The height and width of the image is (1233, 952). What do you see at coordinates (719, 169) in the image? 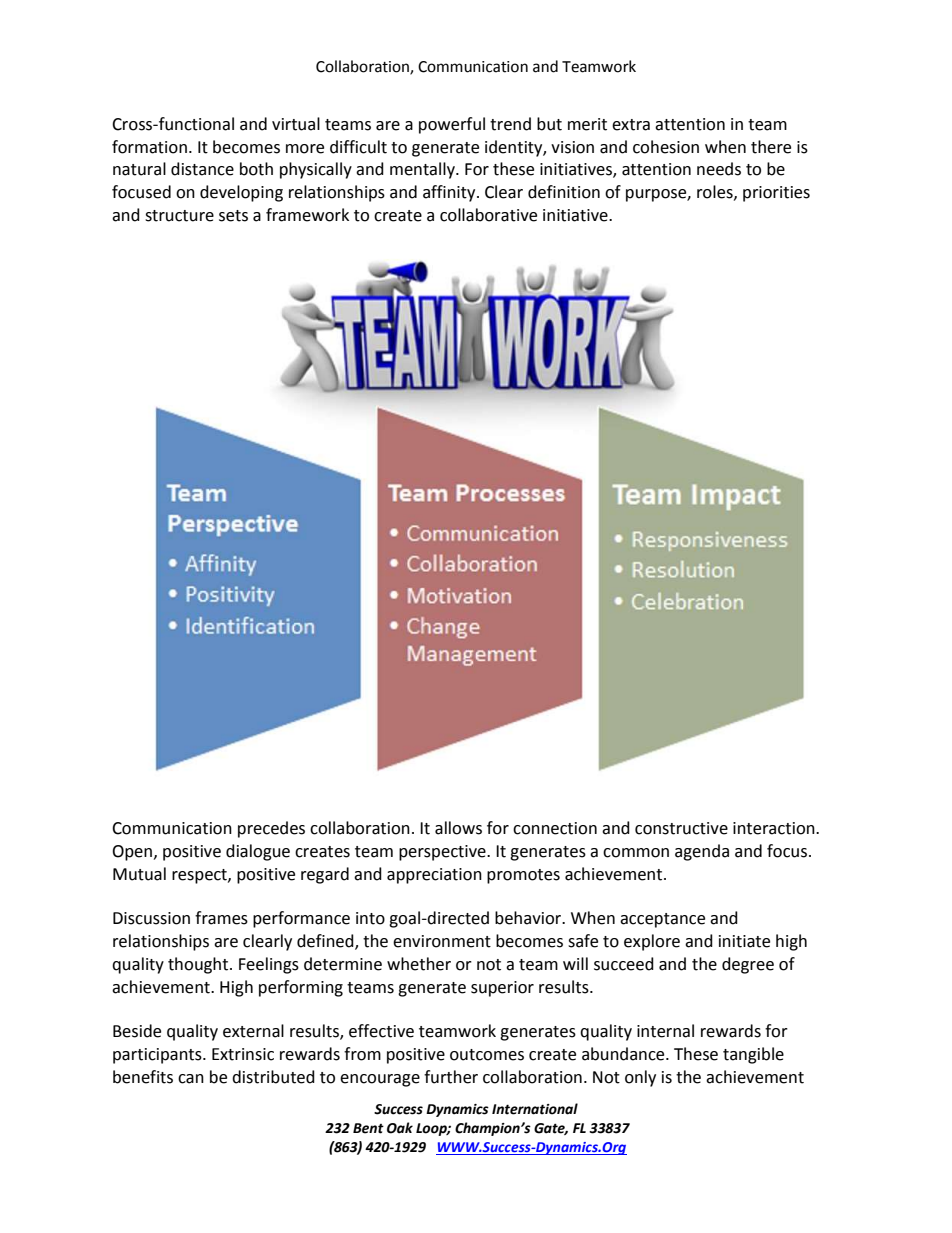
I see `needs` at bounding box center [719, 169].
